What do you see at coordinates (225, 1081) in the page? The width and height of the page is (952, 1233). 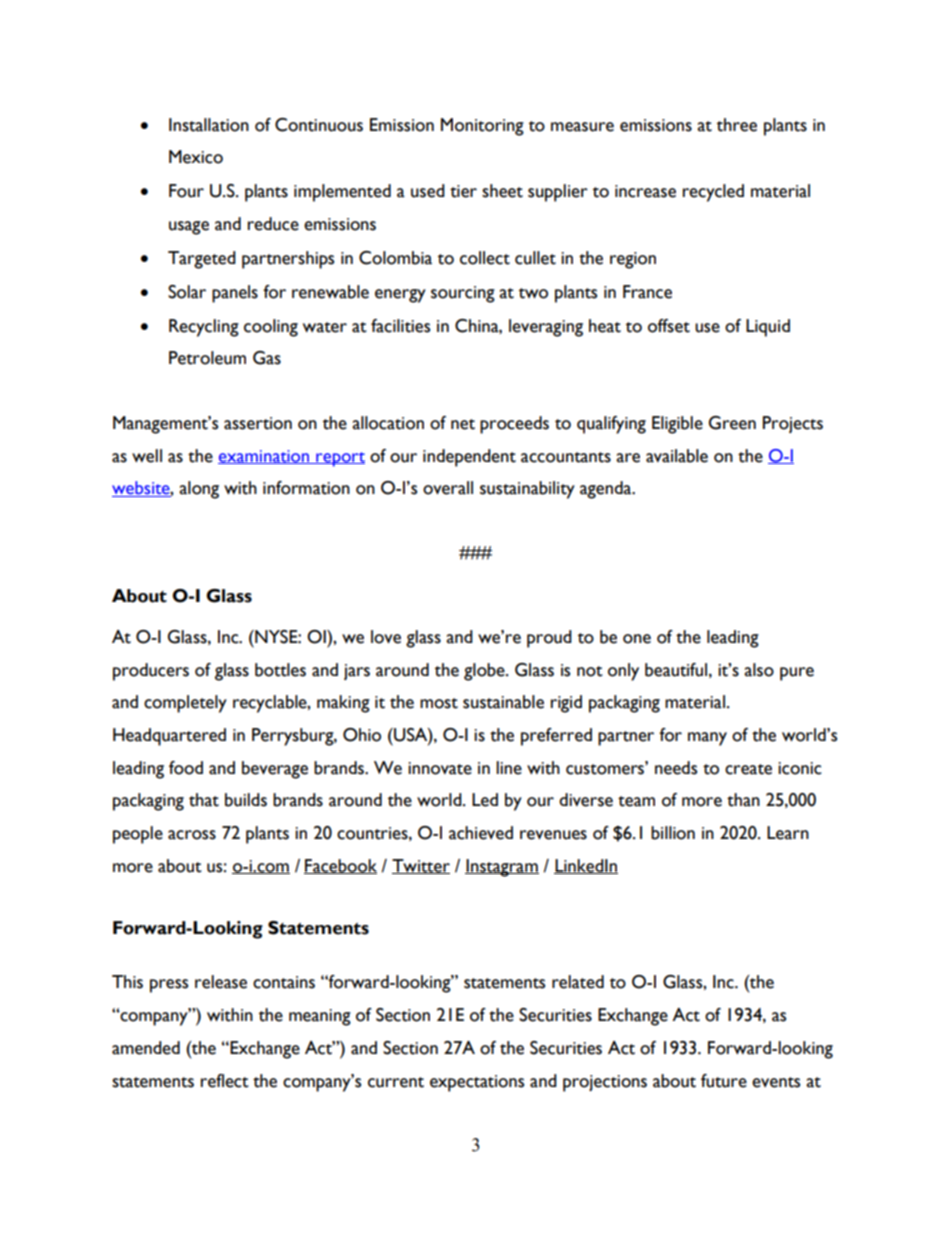 I see `reflect` at bounding box center [225, 1081].
